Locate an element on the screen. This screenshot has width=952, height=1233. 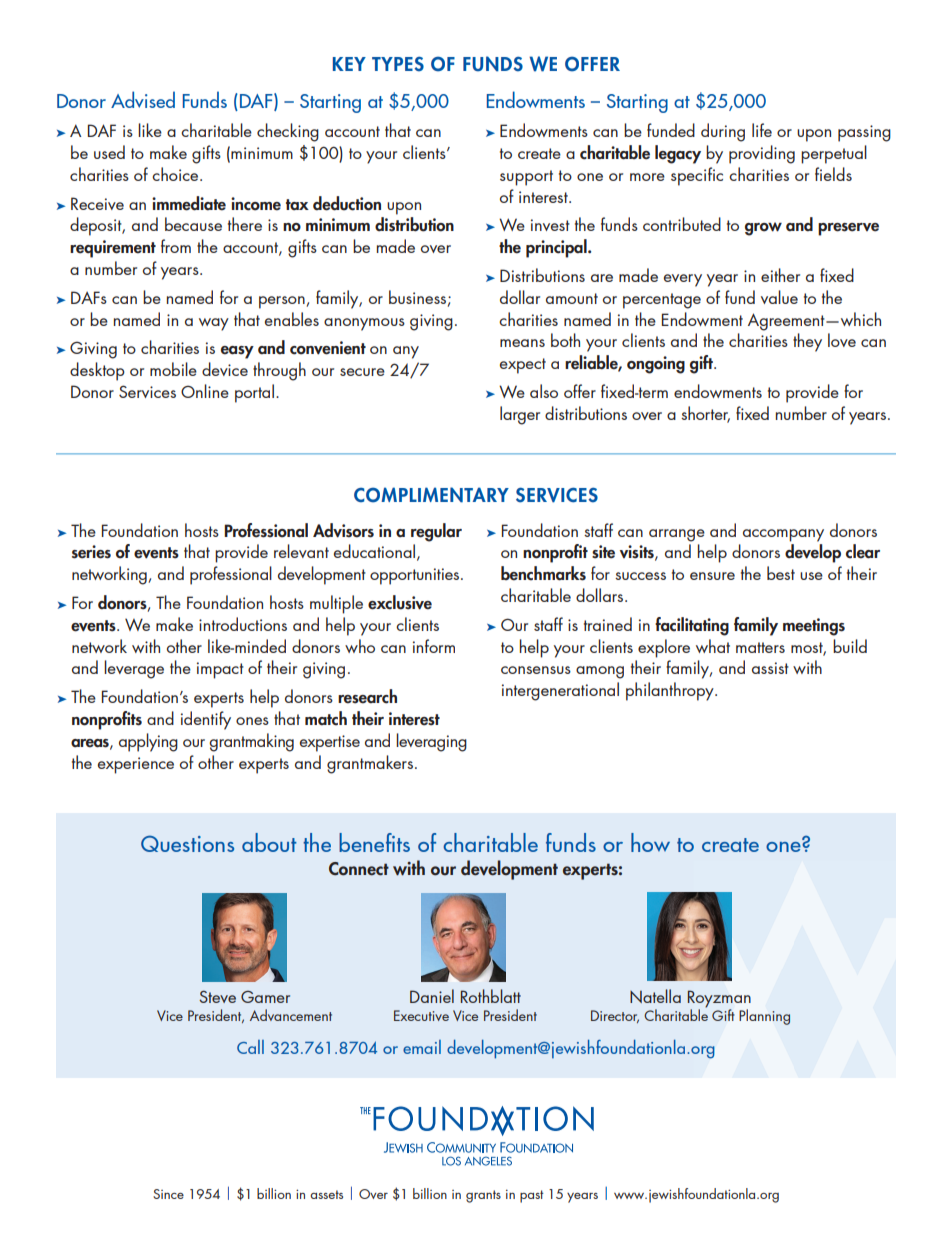
Planning is located at coordinates (764, 1017).
